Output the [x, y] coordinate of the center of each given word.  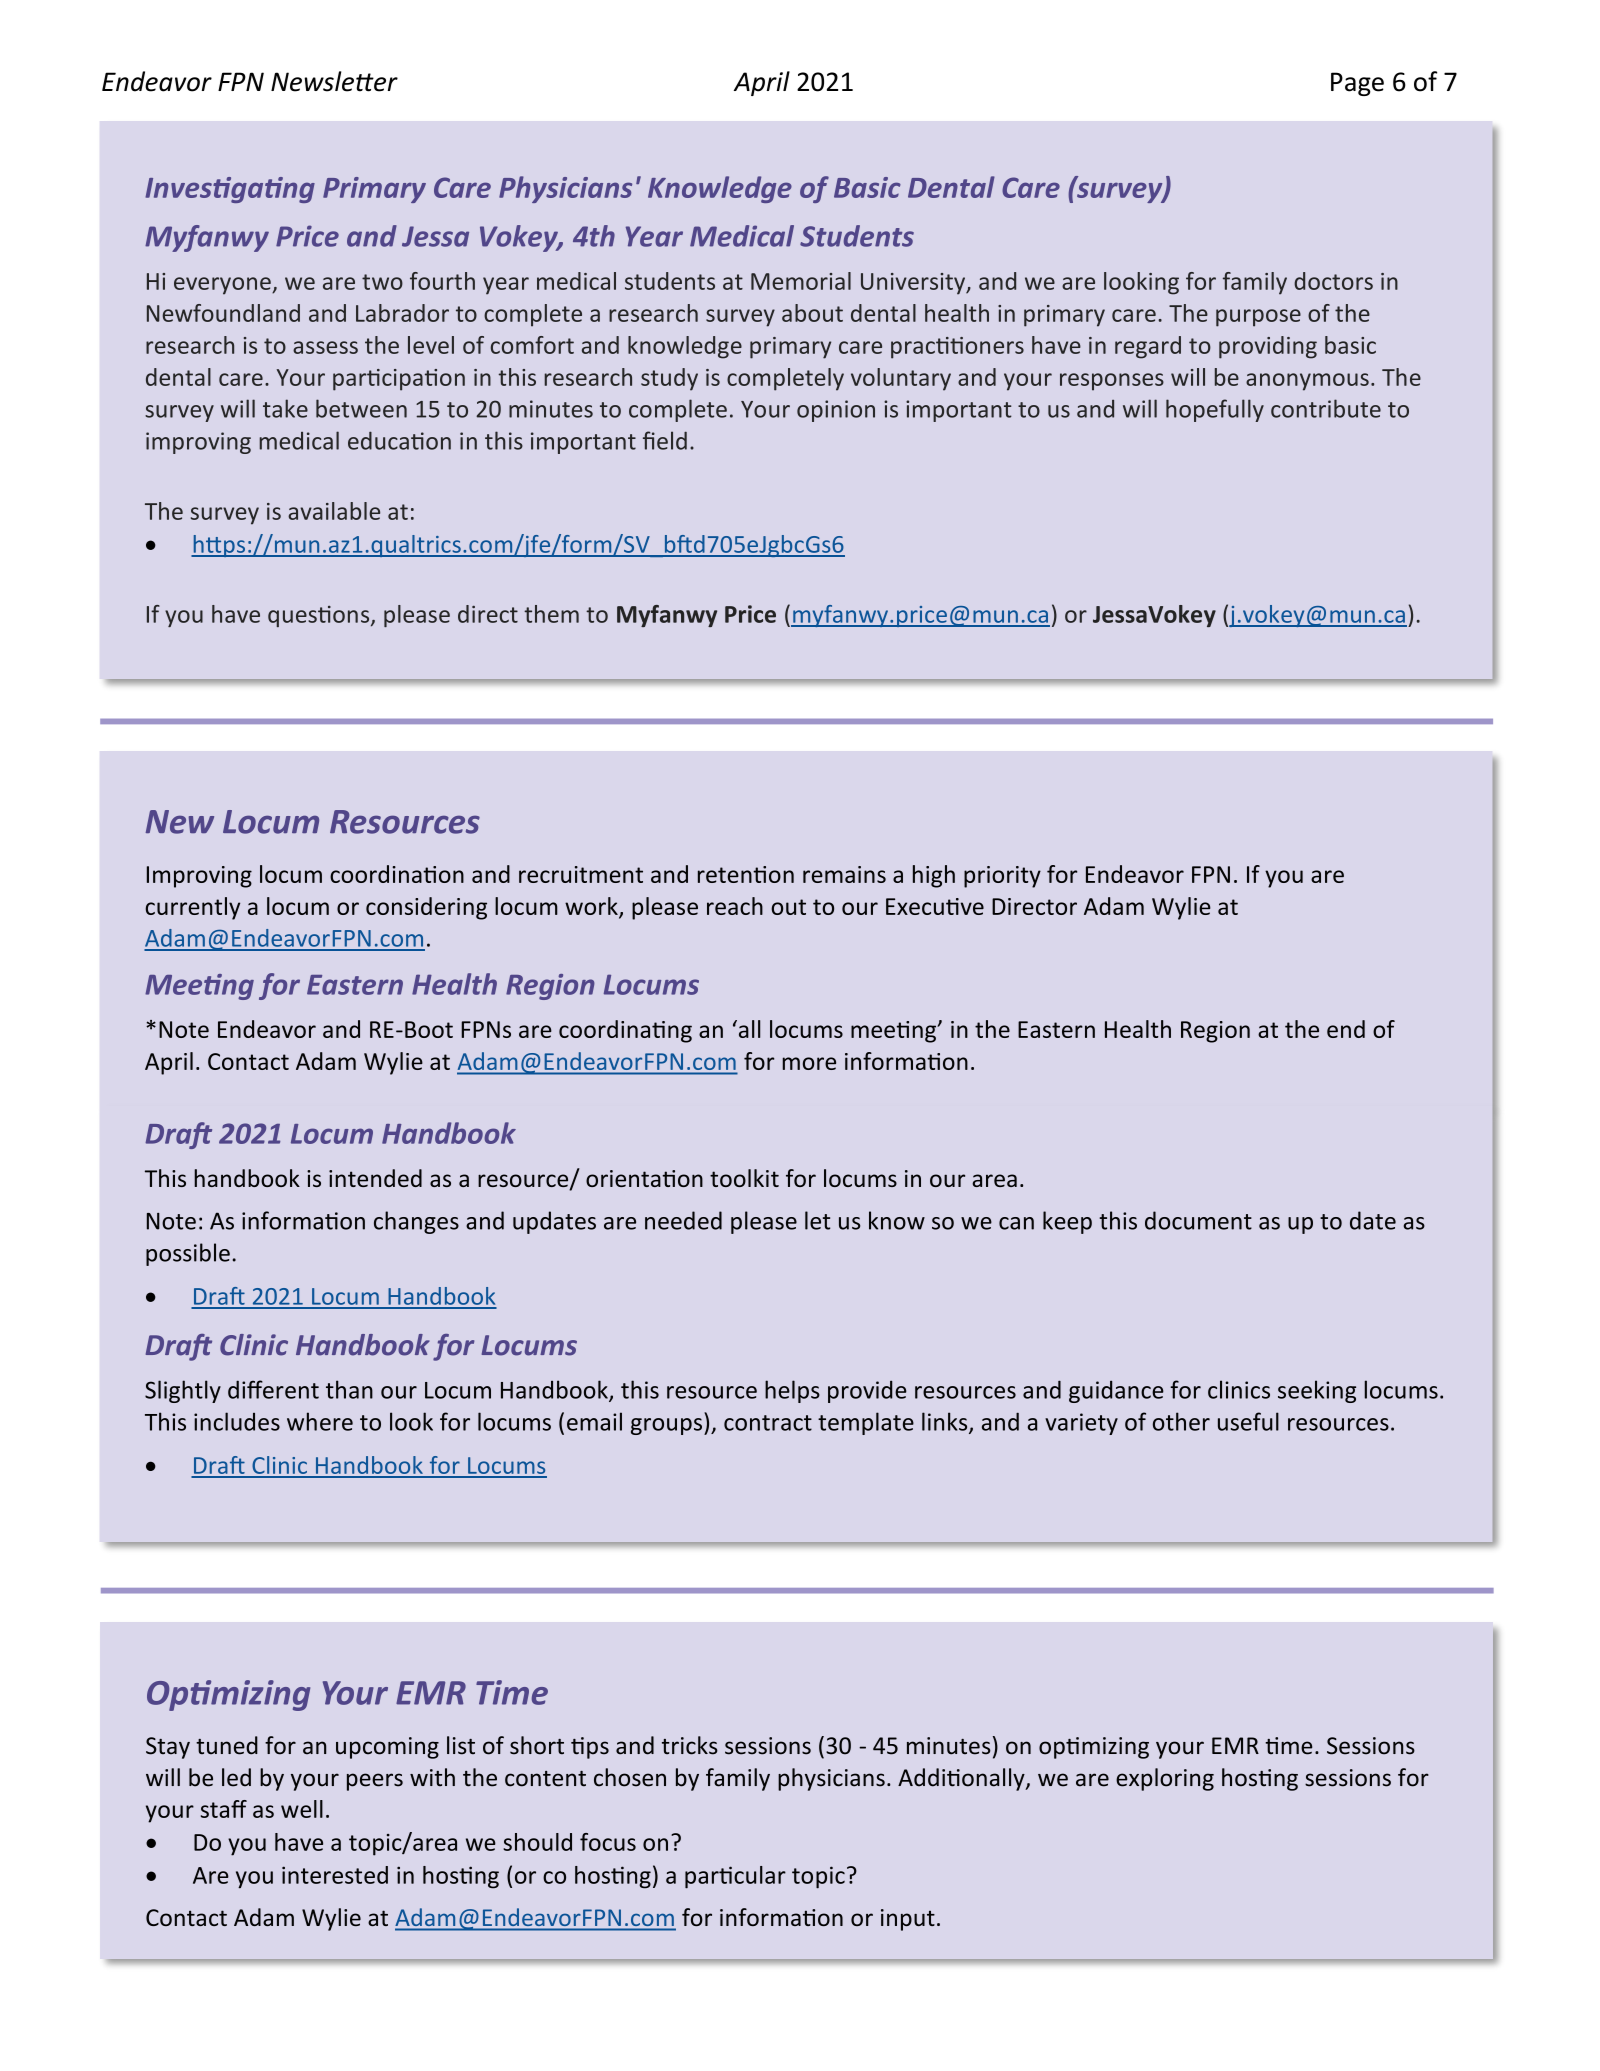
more [809, 1063]
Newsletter [334, 81]
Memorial [801, 281]
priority [1002, 877]
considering [426, 908]
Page [1357, 84]
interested [335, 1875]
